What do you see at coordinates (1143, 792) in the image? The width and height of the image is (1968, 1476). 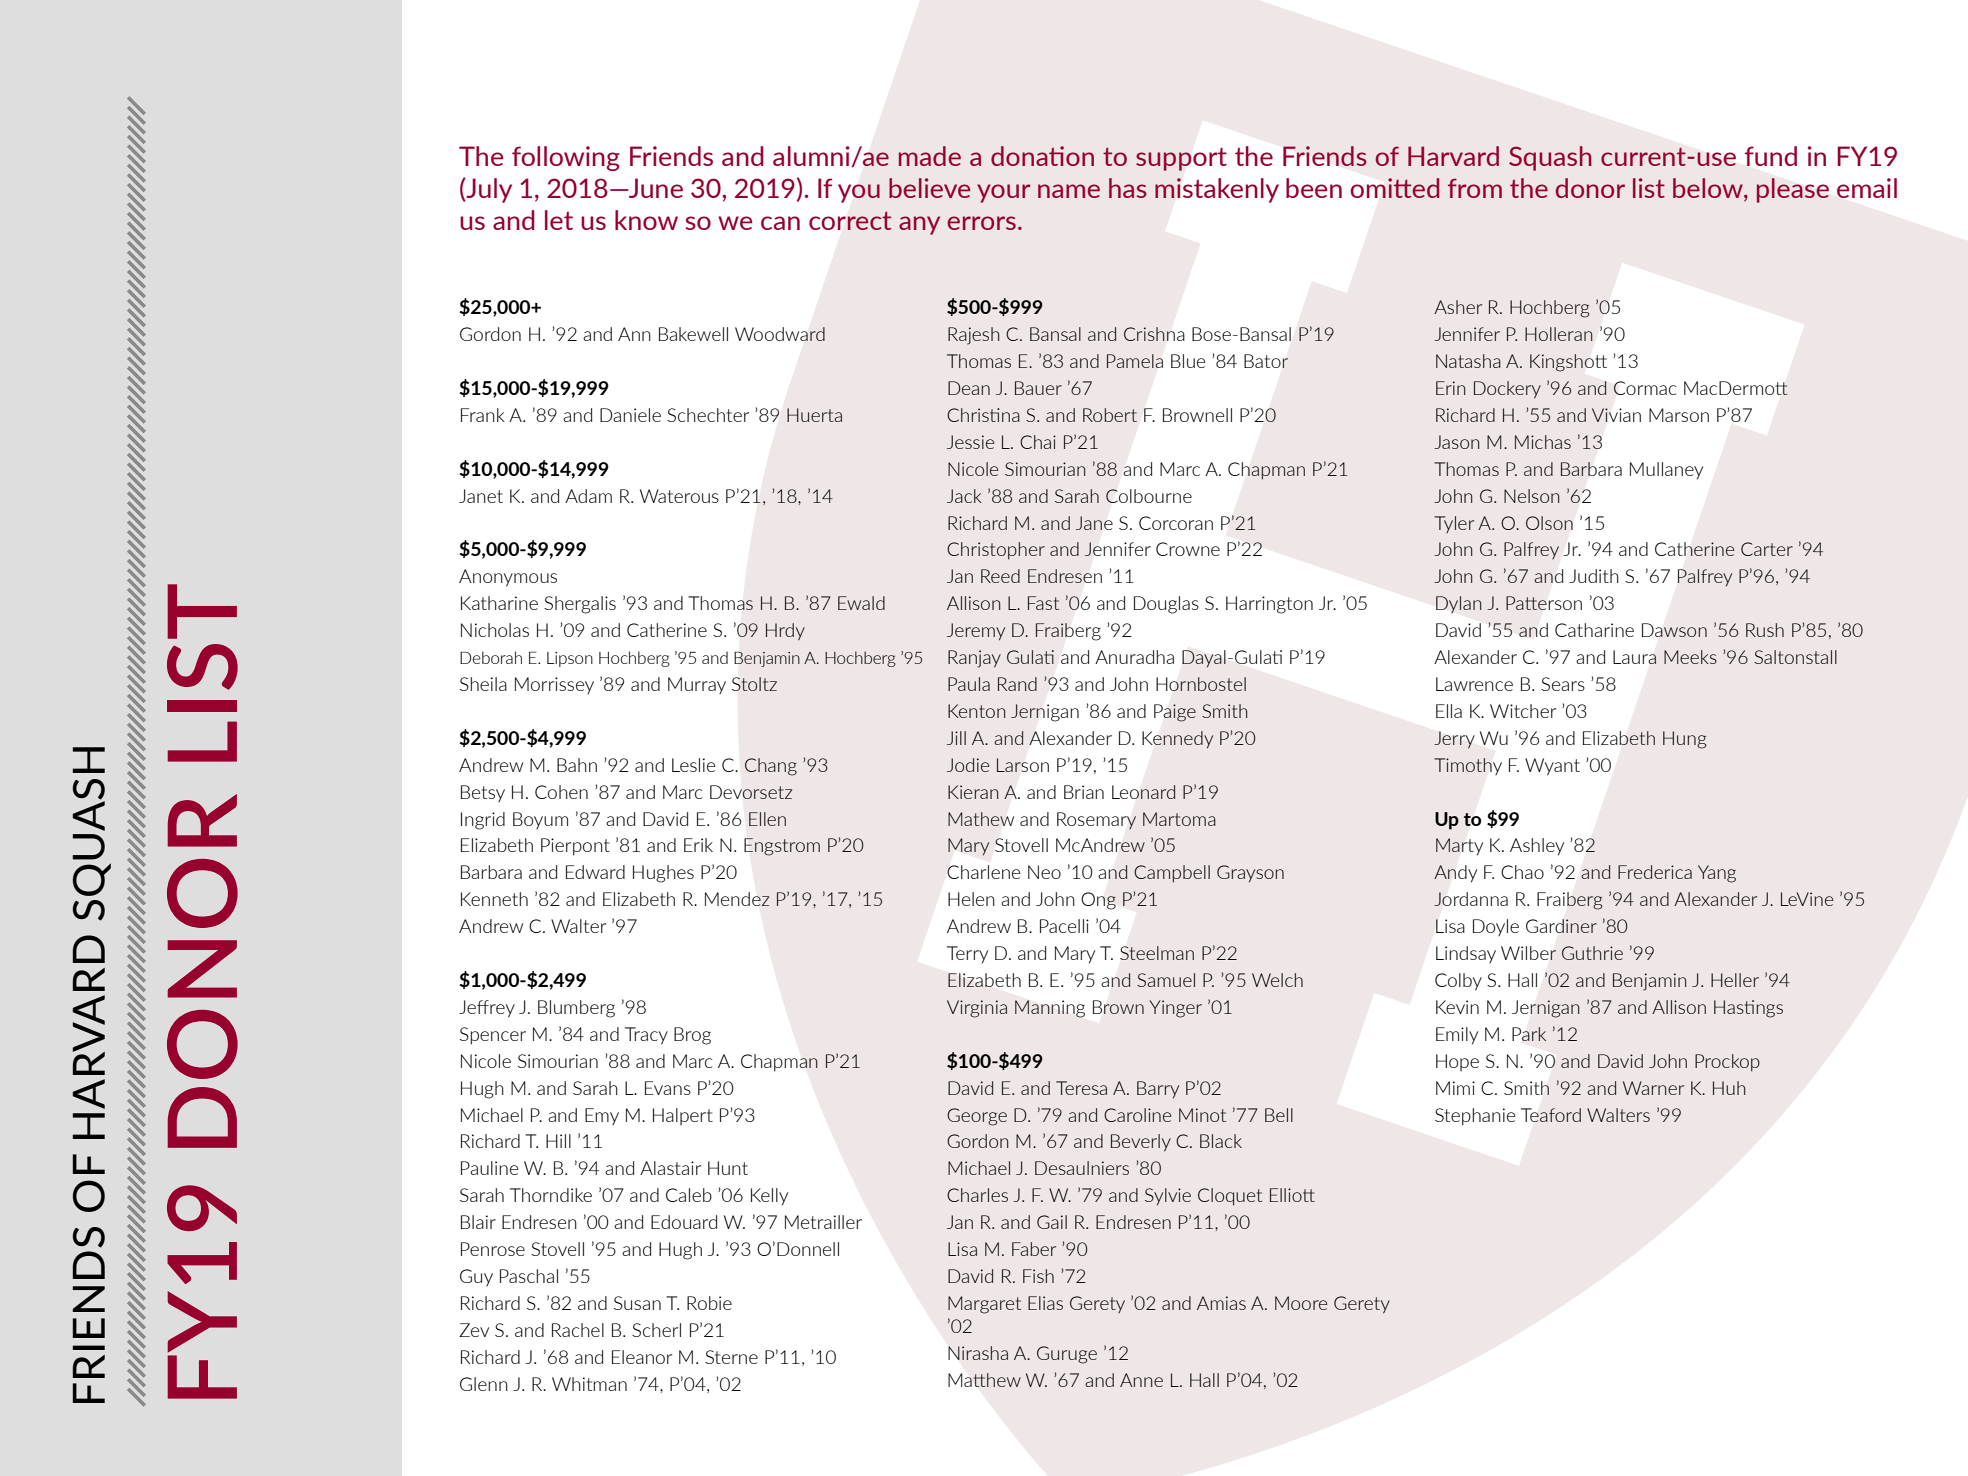 I see `Leonard` at bounding box center [1143, 792].
